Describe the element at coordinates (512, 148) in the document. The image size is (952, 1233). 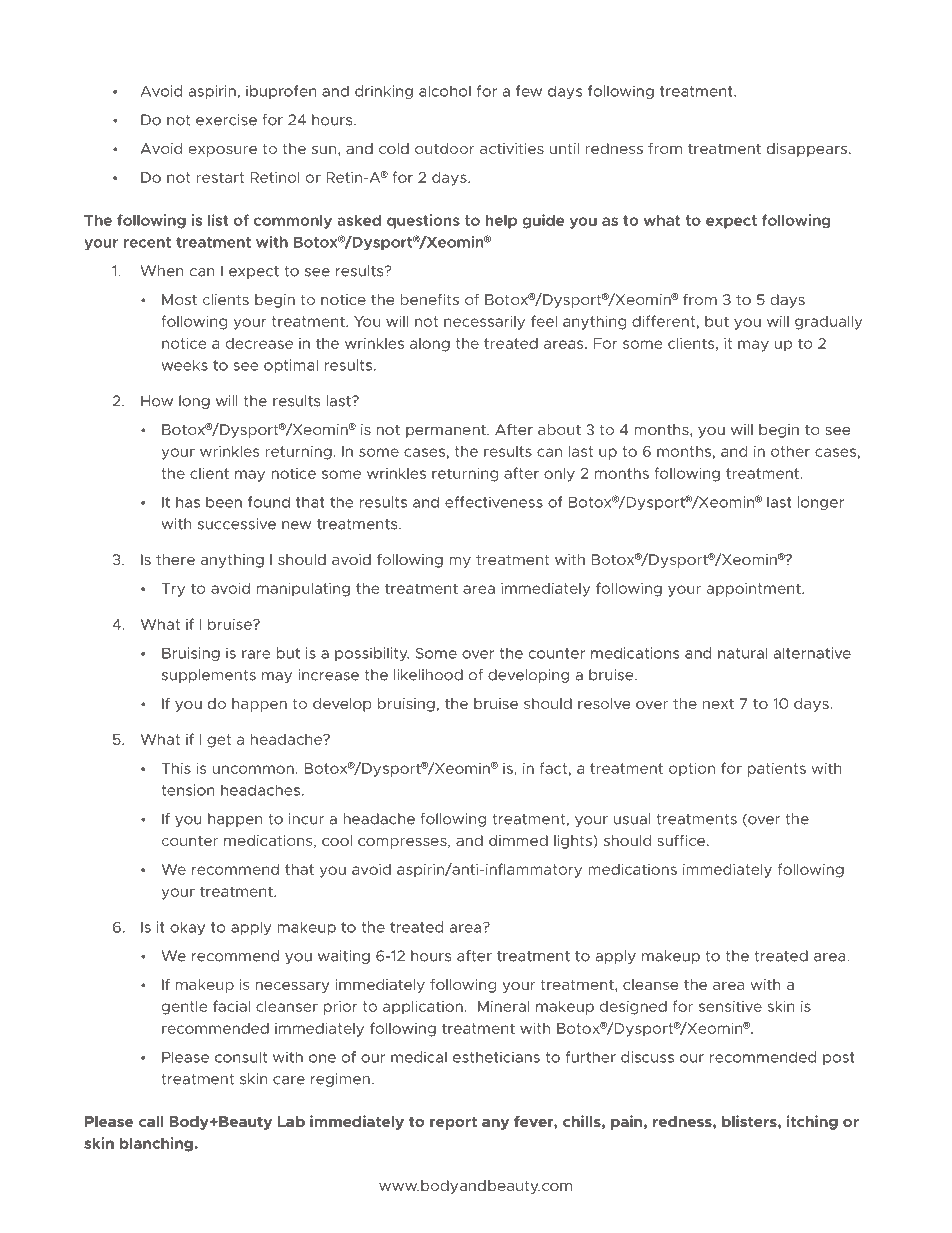
I see `activities` at that location.
